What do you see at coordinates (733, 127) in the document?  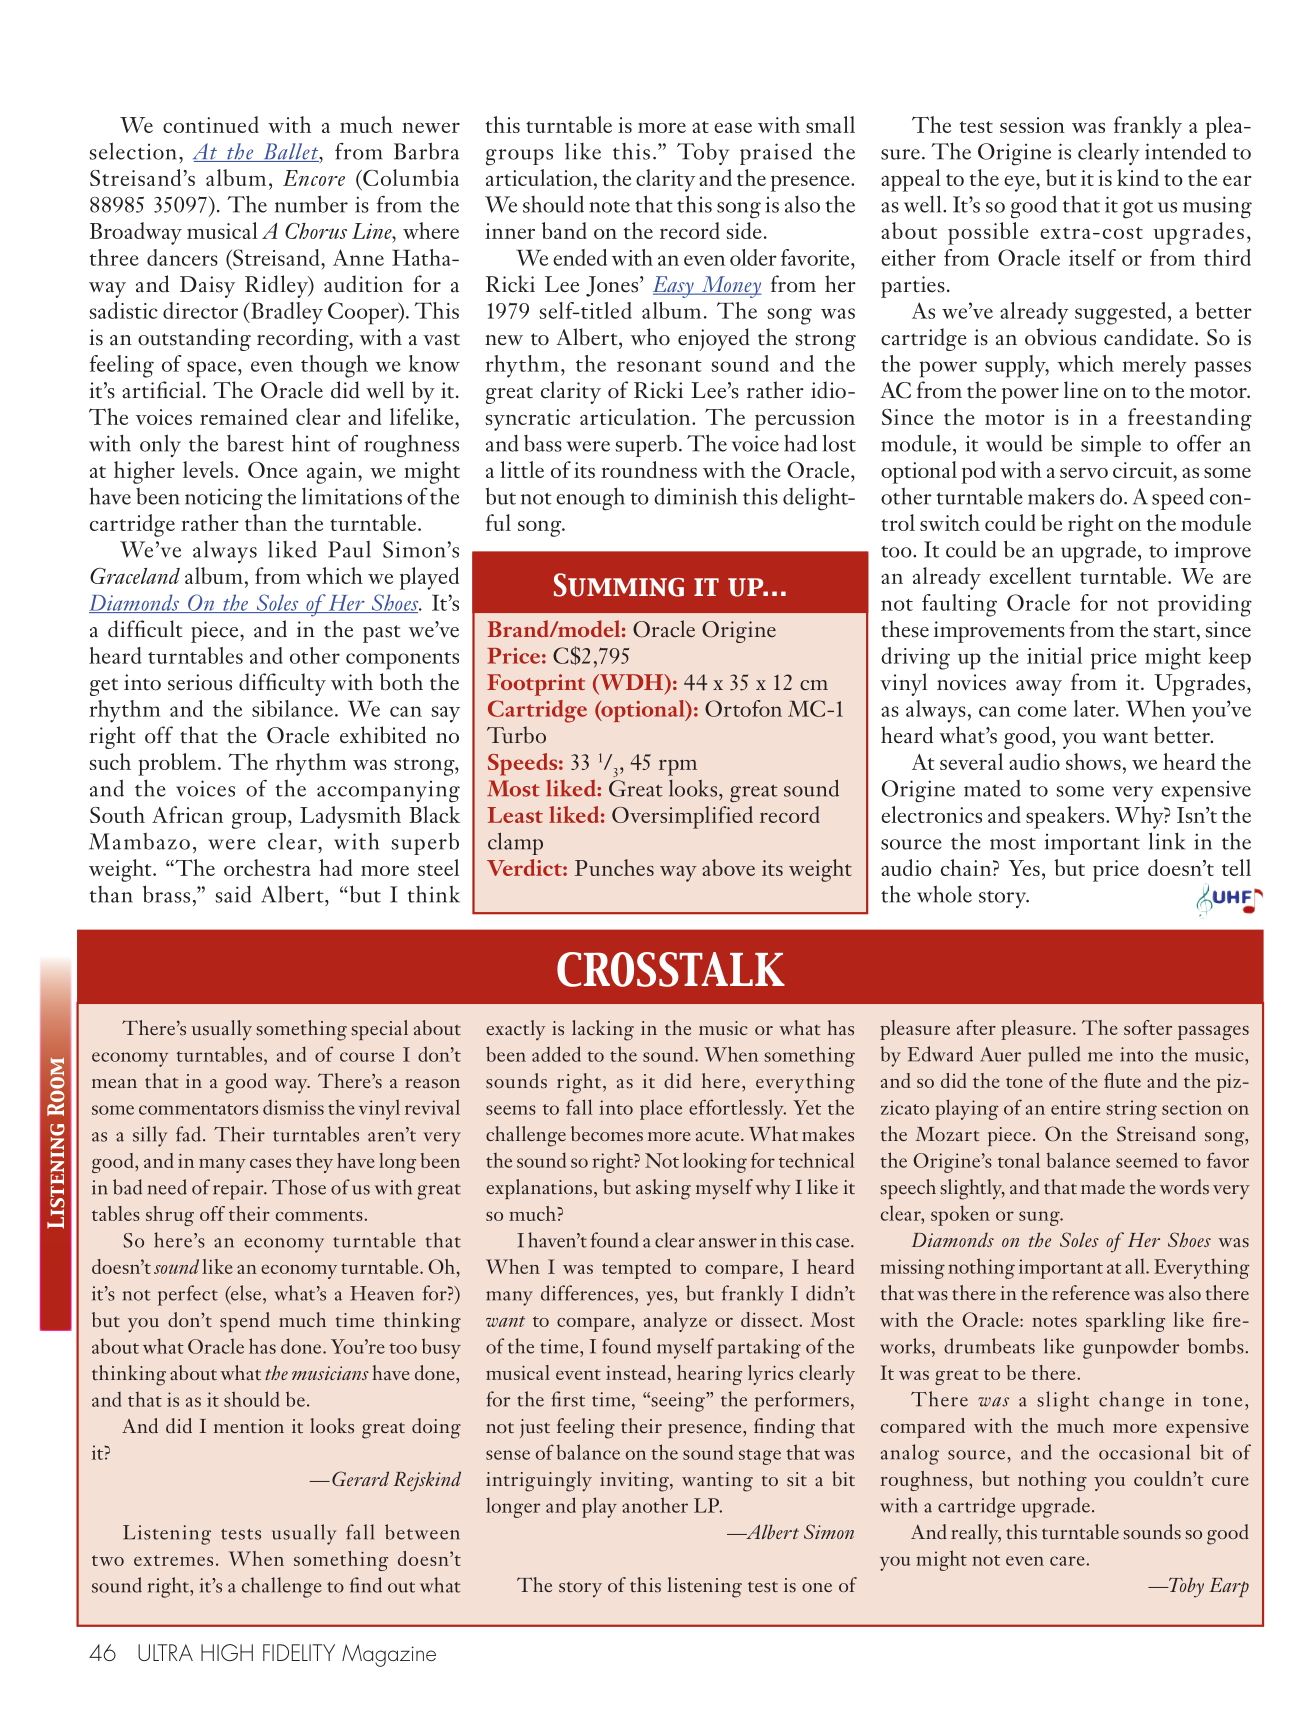 I see `ease` at bounding box center [733, 127].
